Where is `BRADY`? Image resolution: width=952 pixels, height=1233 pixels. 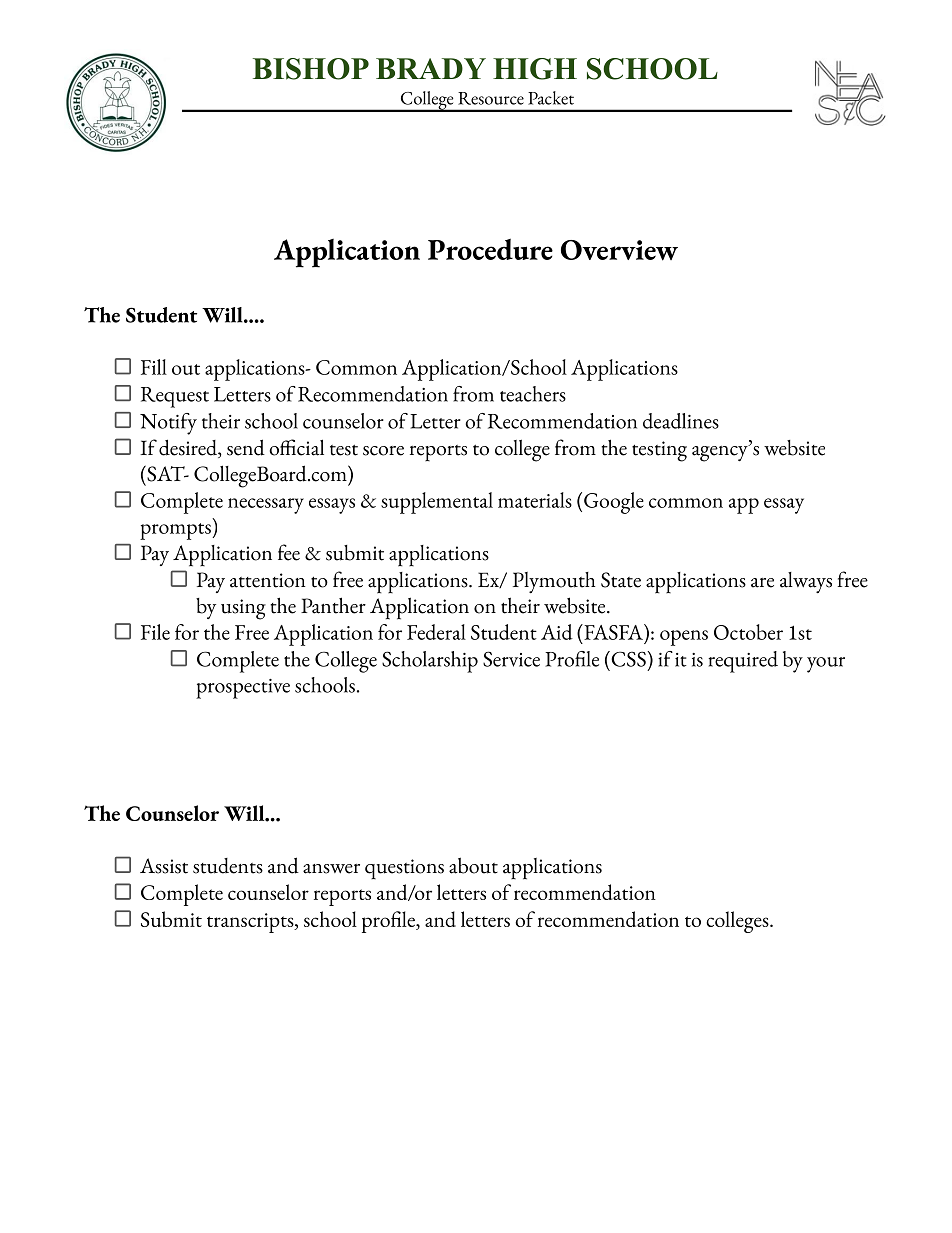 BRADY is located at coordinates (431, 68).
